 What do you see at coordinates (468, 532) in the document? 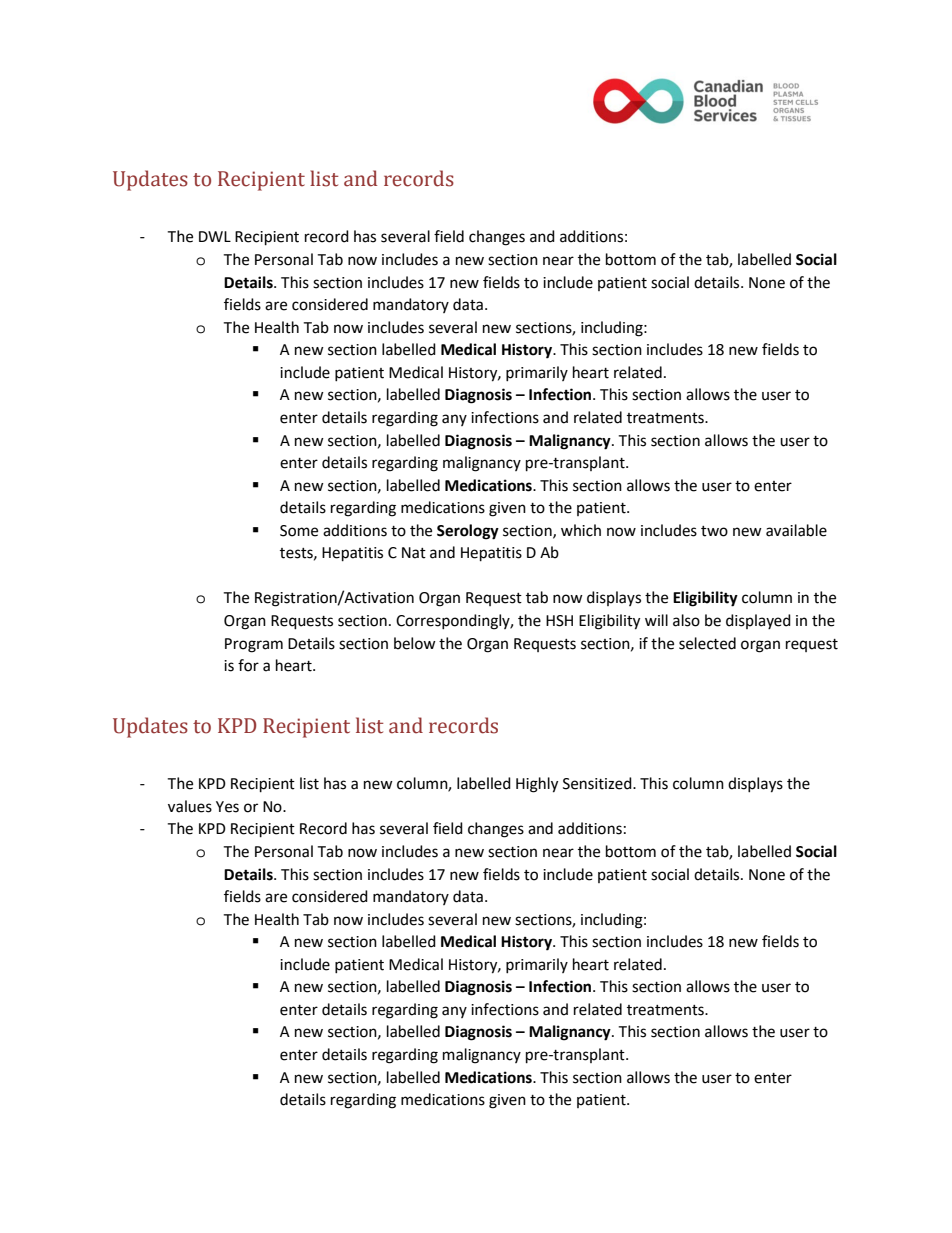
I see `Serology` at bounding box center [468, 532].
